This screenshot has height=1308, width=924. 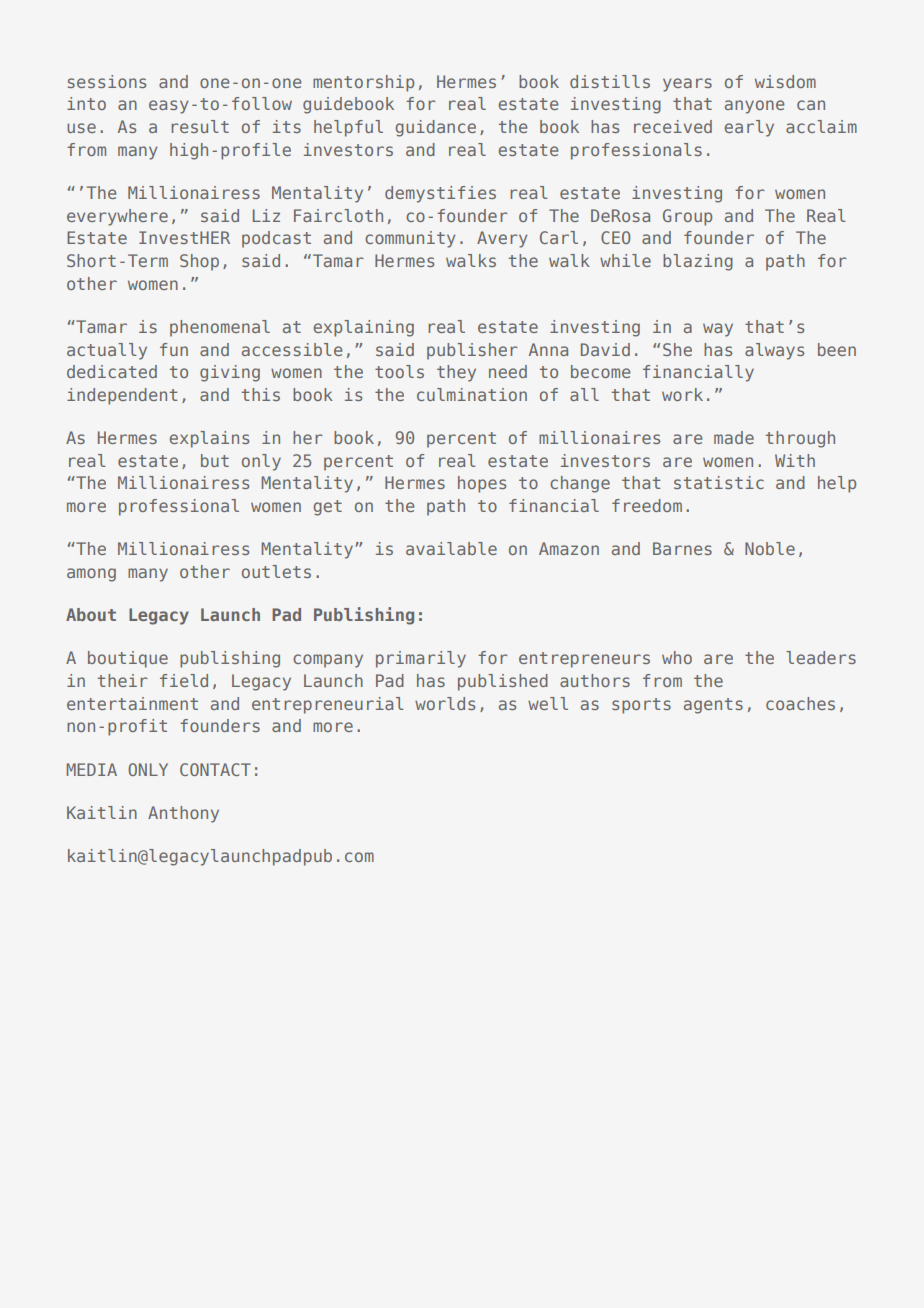 I want to click on anyone, so click(x=754, y=107).
